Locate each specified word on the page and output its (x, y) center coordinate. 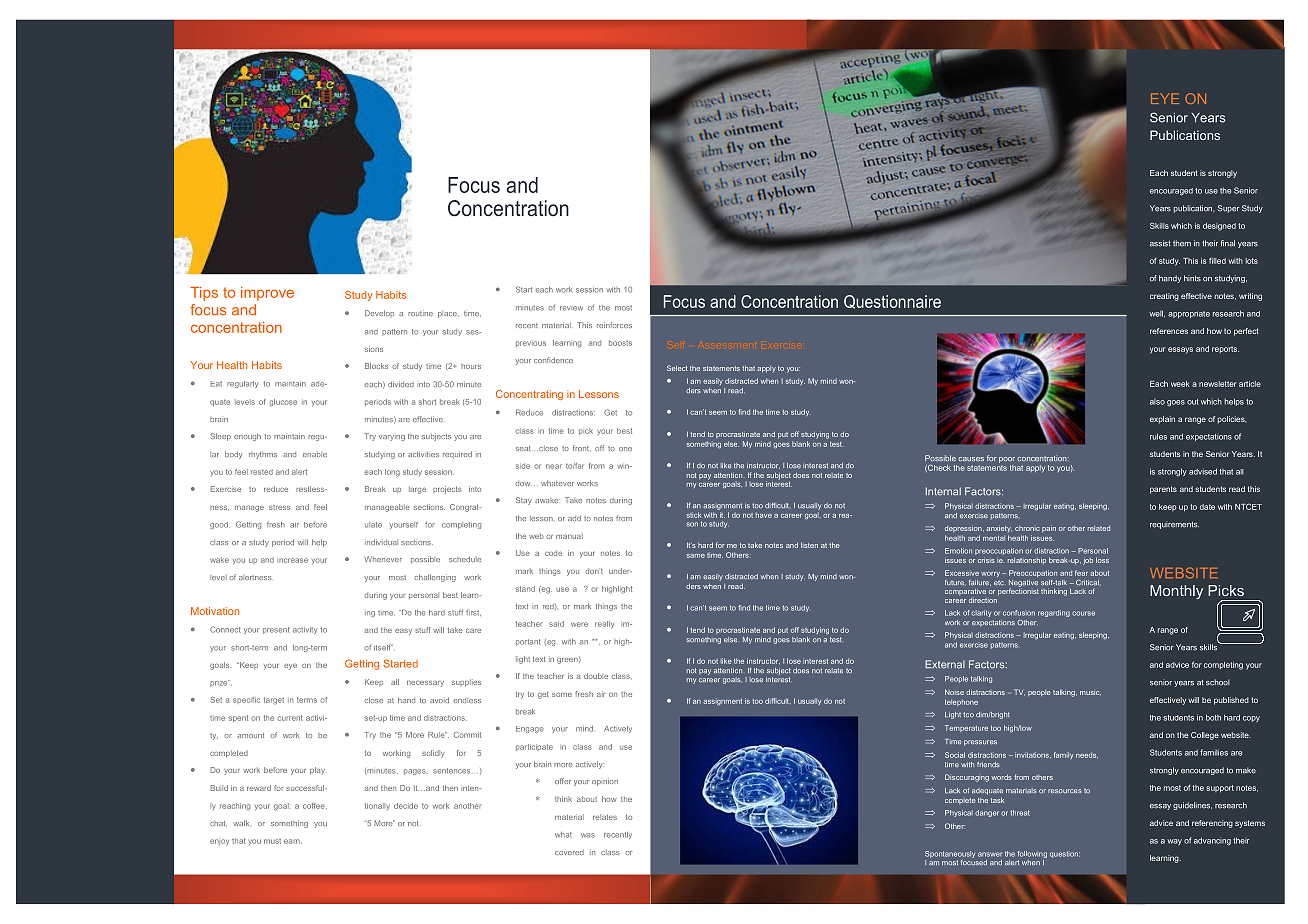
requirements (1174, 525)
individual (381, 542)
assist (1160, 243)
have (764, 515)
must (272, 841)
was (588, 835)
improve (267, 294)
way (1174, 842)
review (571, 308)
